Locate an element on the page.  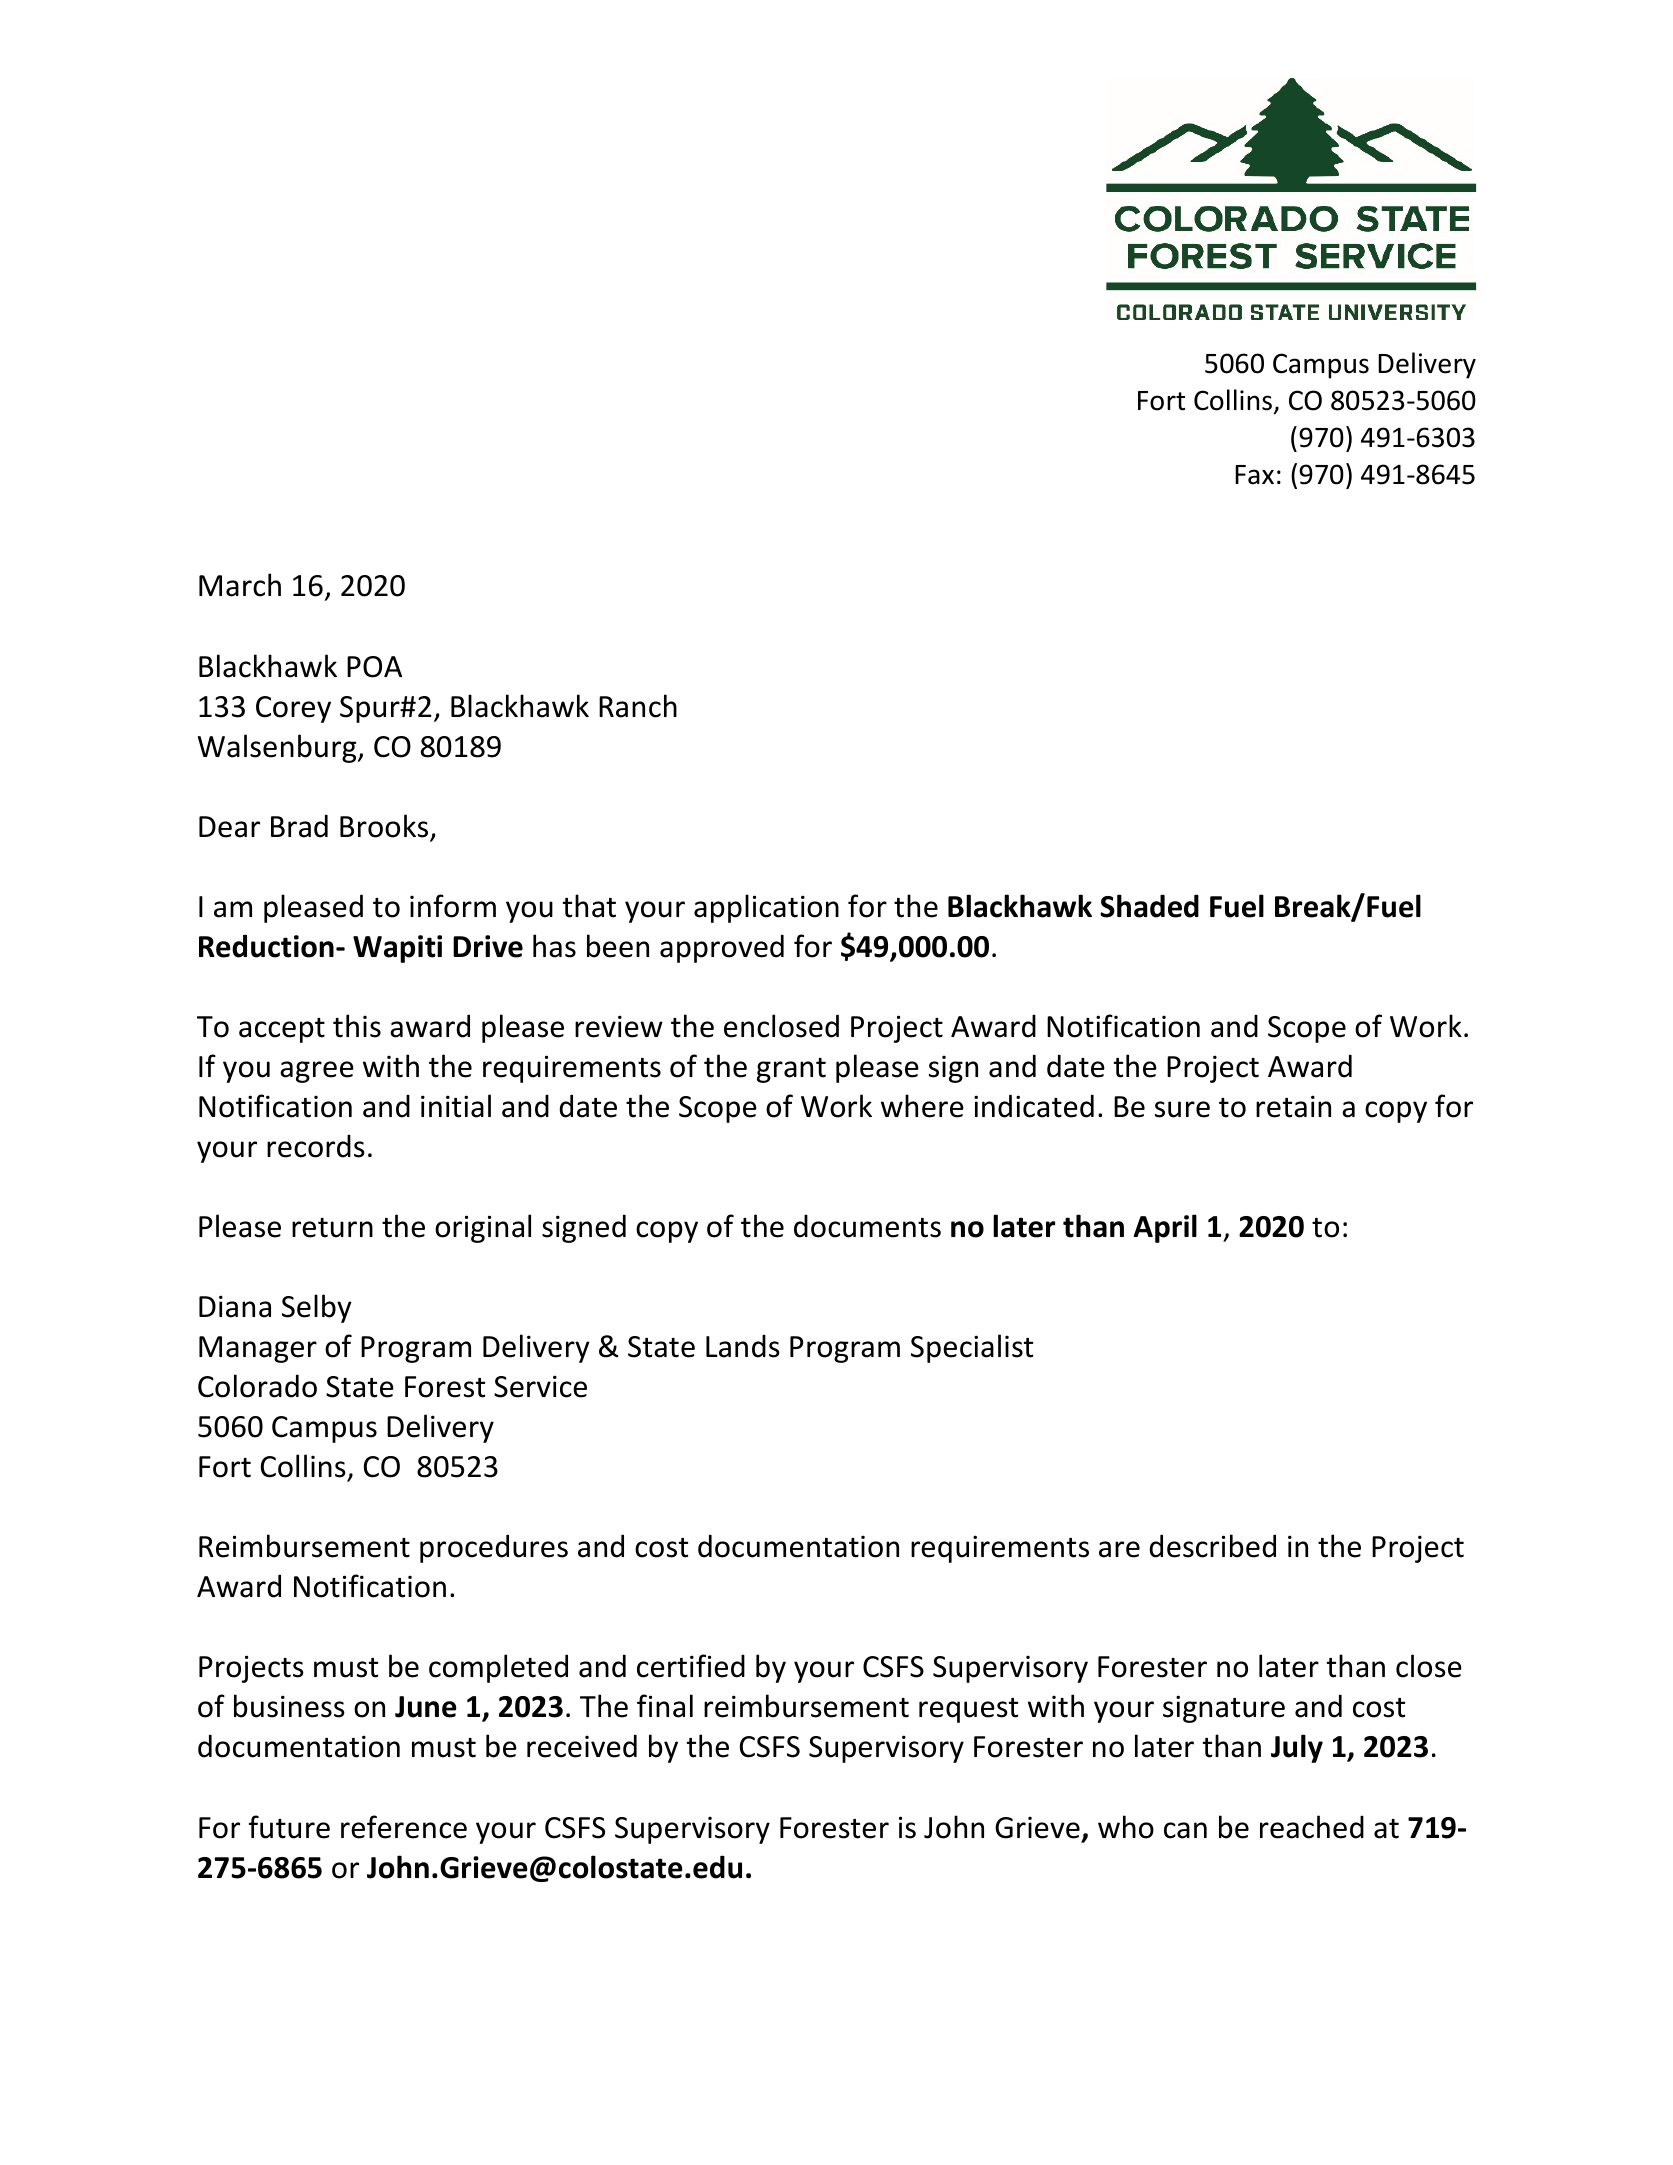
reference is located at coordinates (404, 1827).
